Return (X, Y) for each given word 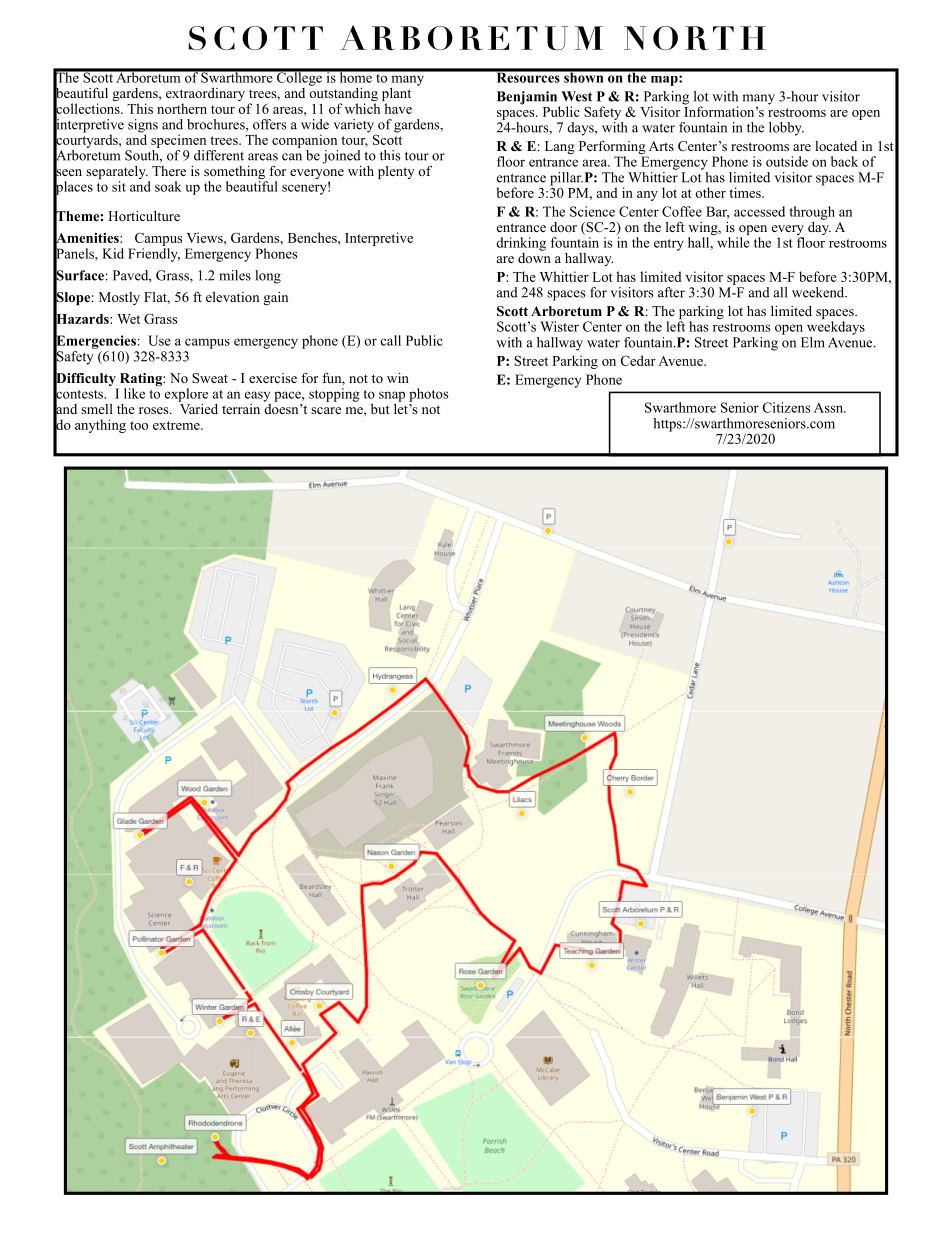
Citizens (786, 407)
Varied (198, 407)
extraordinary (205, 96)
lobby (786, 129)
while (733, 242)
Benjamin (528, 99)
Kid (113, 253)
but (380, 409)
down (534, 256)
